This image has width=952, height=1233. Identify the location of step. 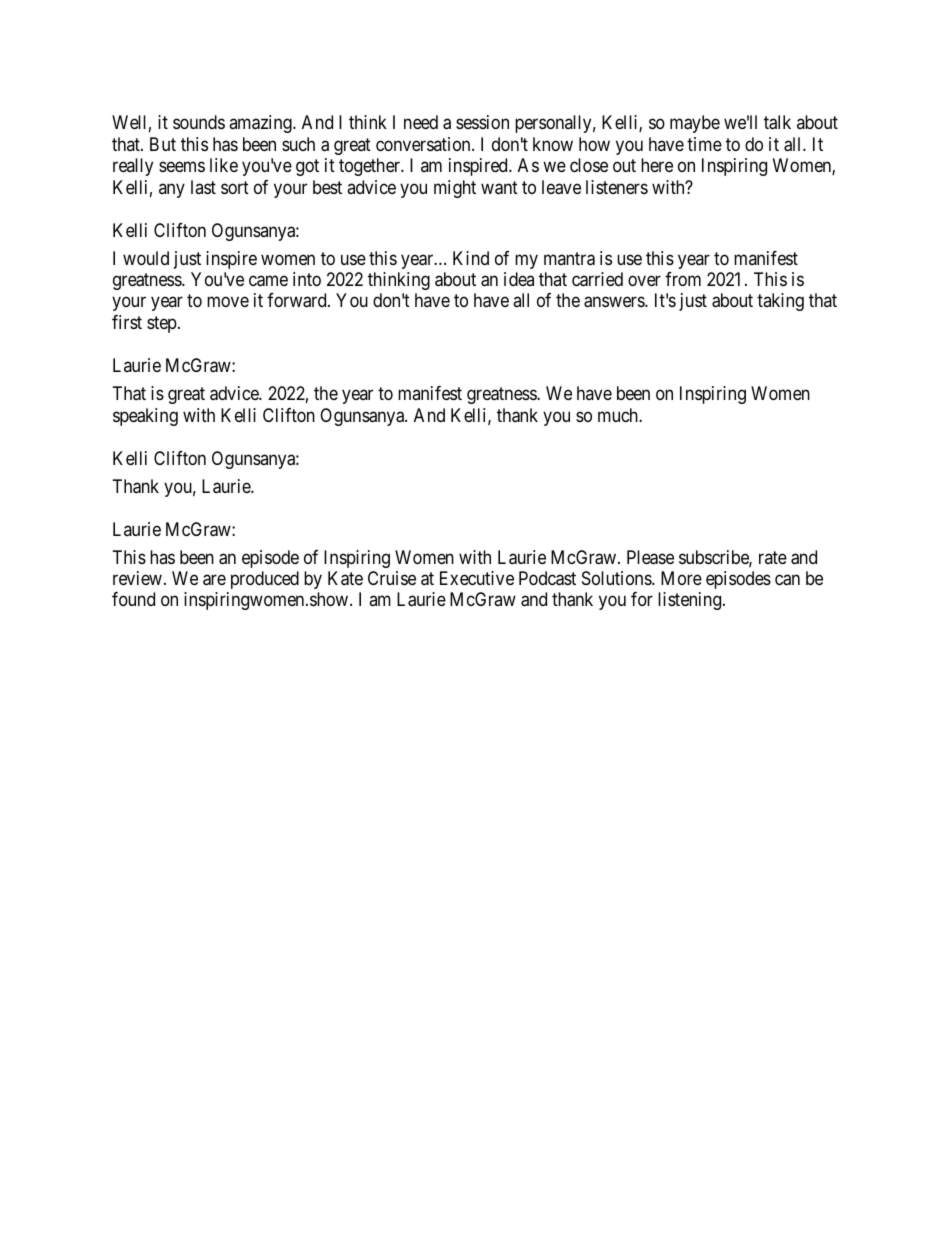
(162, 324).
